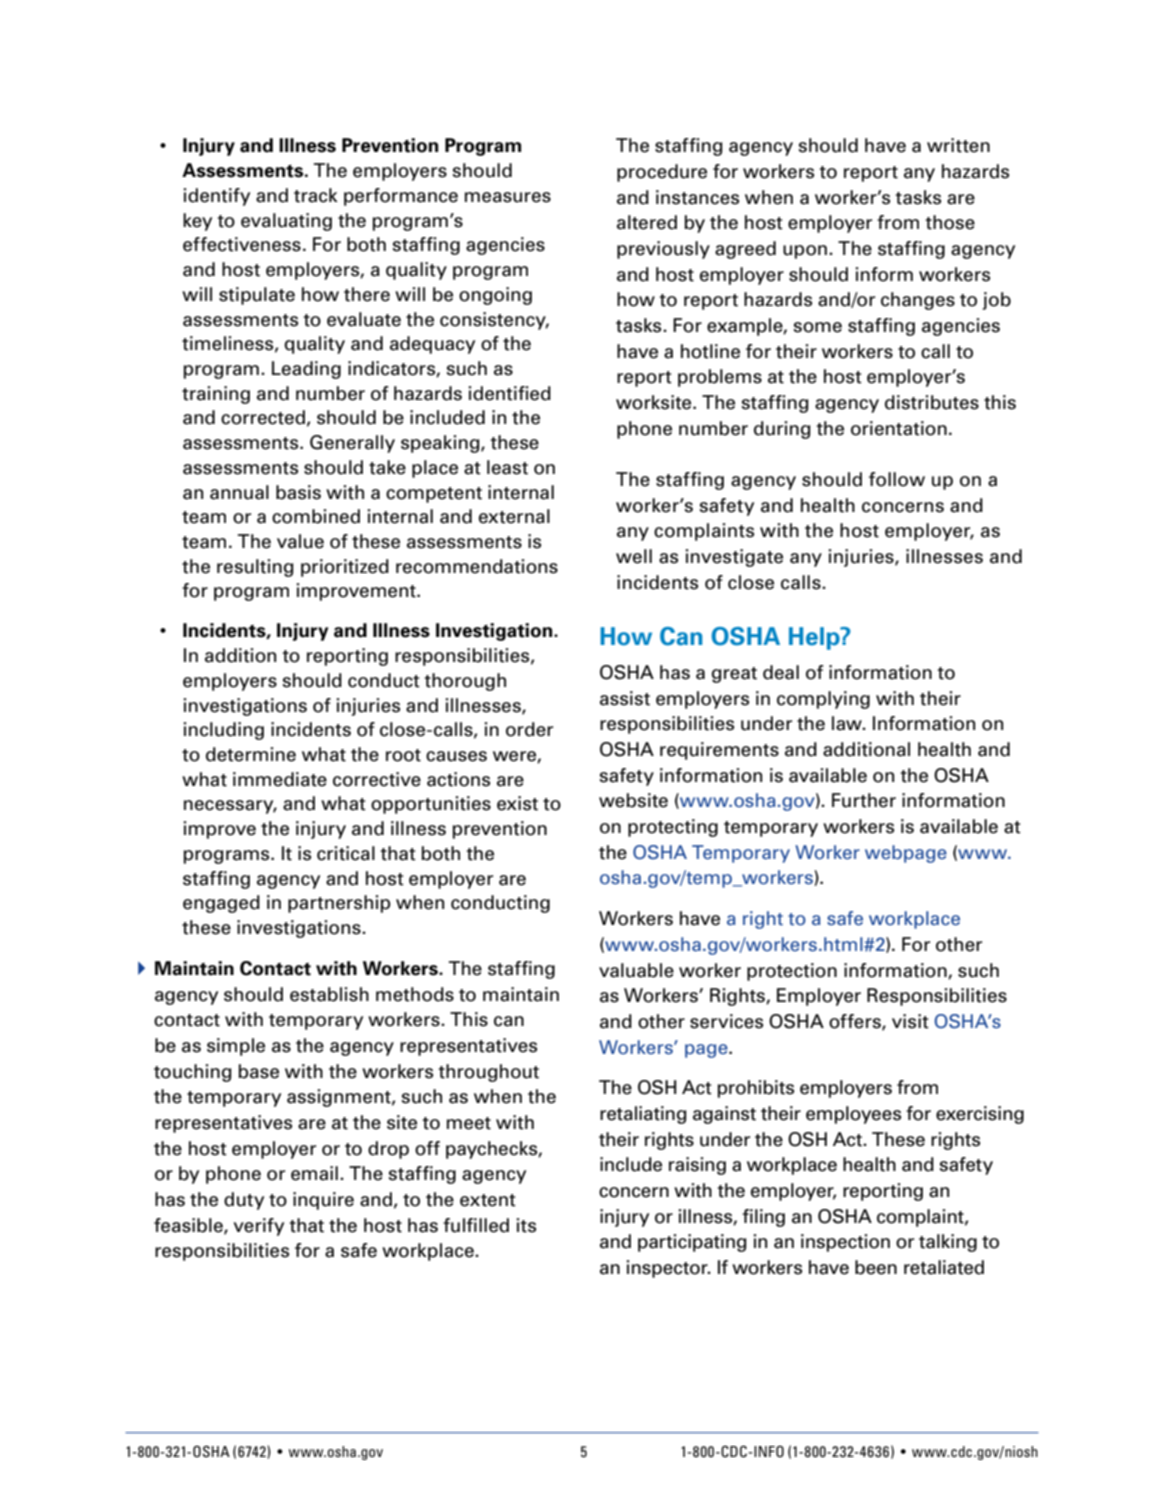  I want to click on including, so click(223, 731).
